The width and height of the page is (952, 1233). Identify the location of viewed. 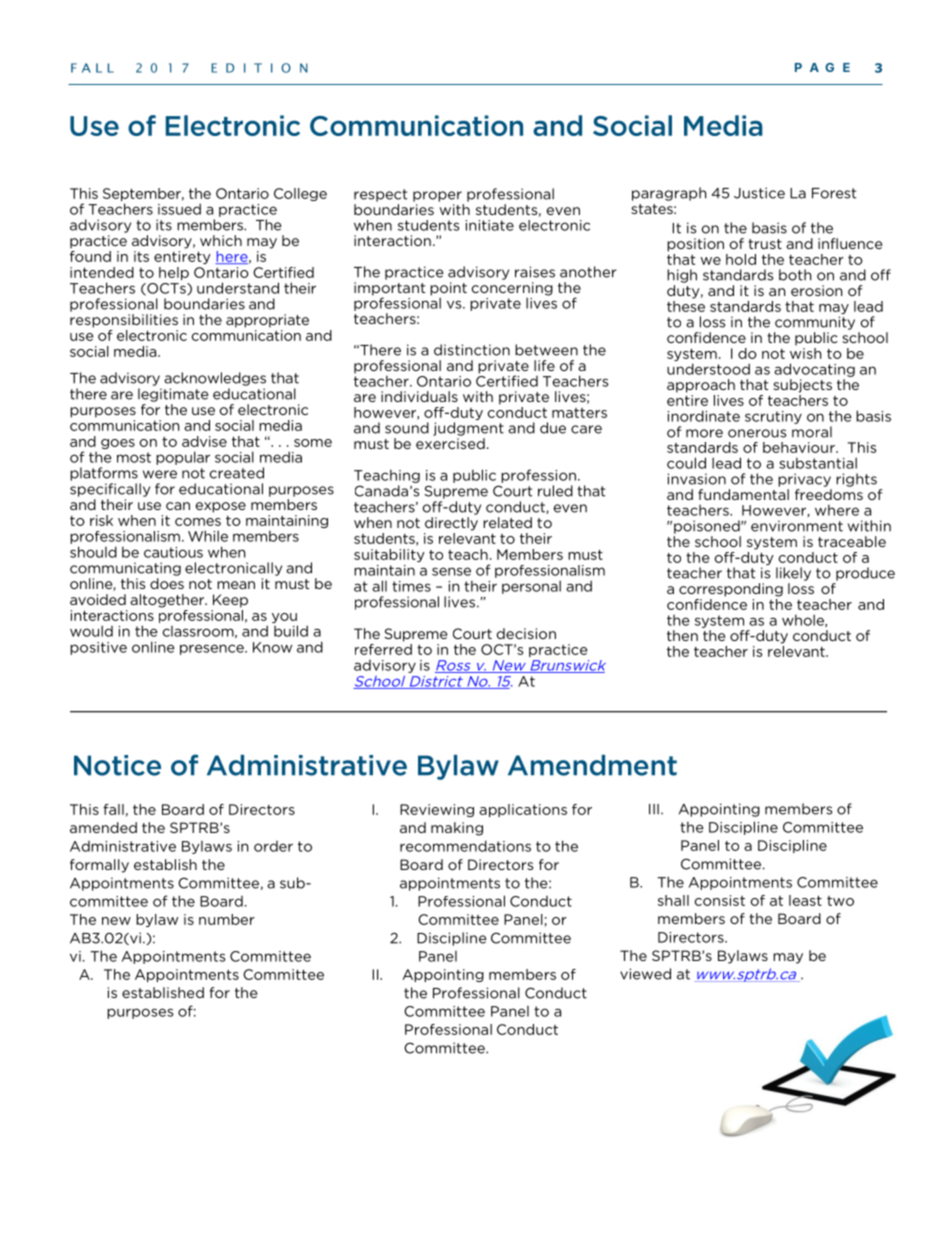
(645, 974).
